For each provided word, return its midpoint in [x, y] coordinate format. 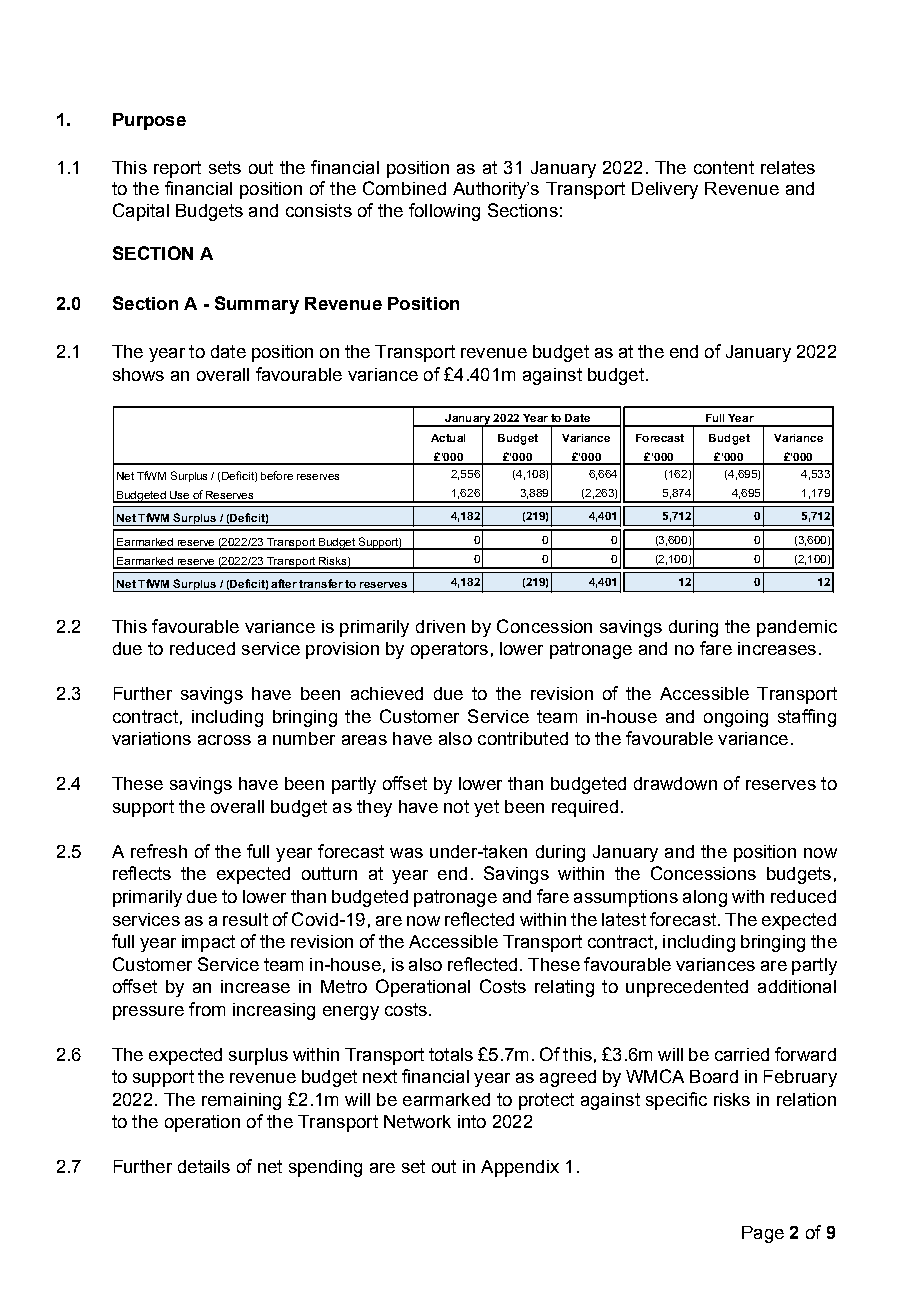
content [724, 167]
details [204, 1166]
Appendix [520, 1168]
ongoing [736, 718]
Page [763, 1234]
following [444, 212]
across [224, 740]
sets [225, 167]
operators [449, 650]
